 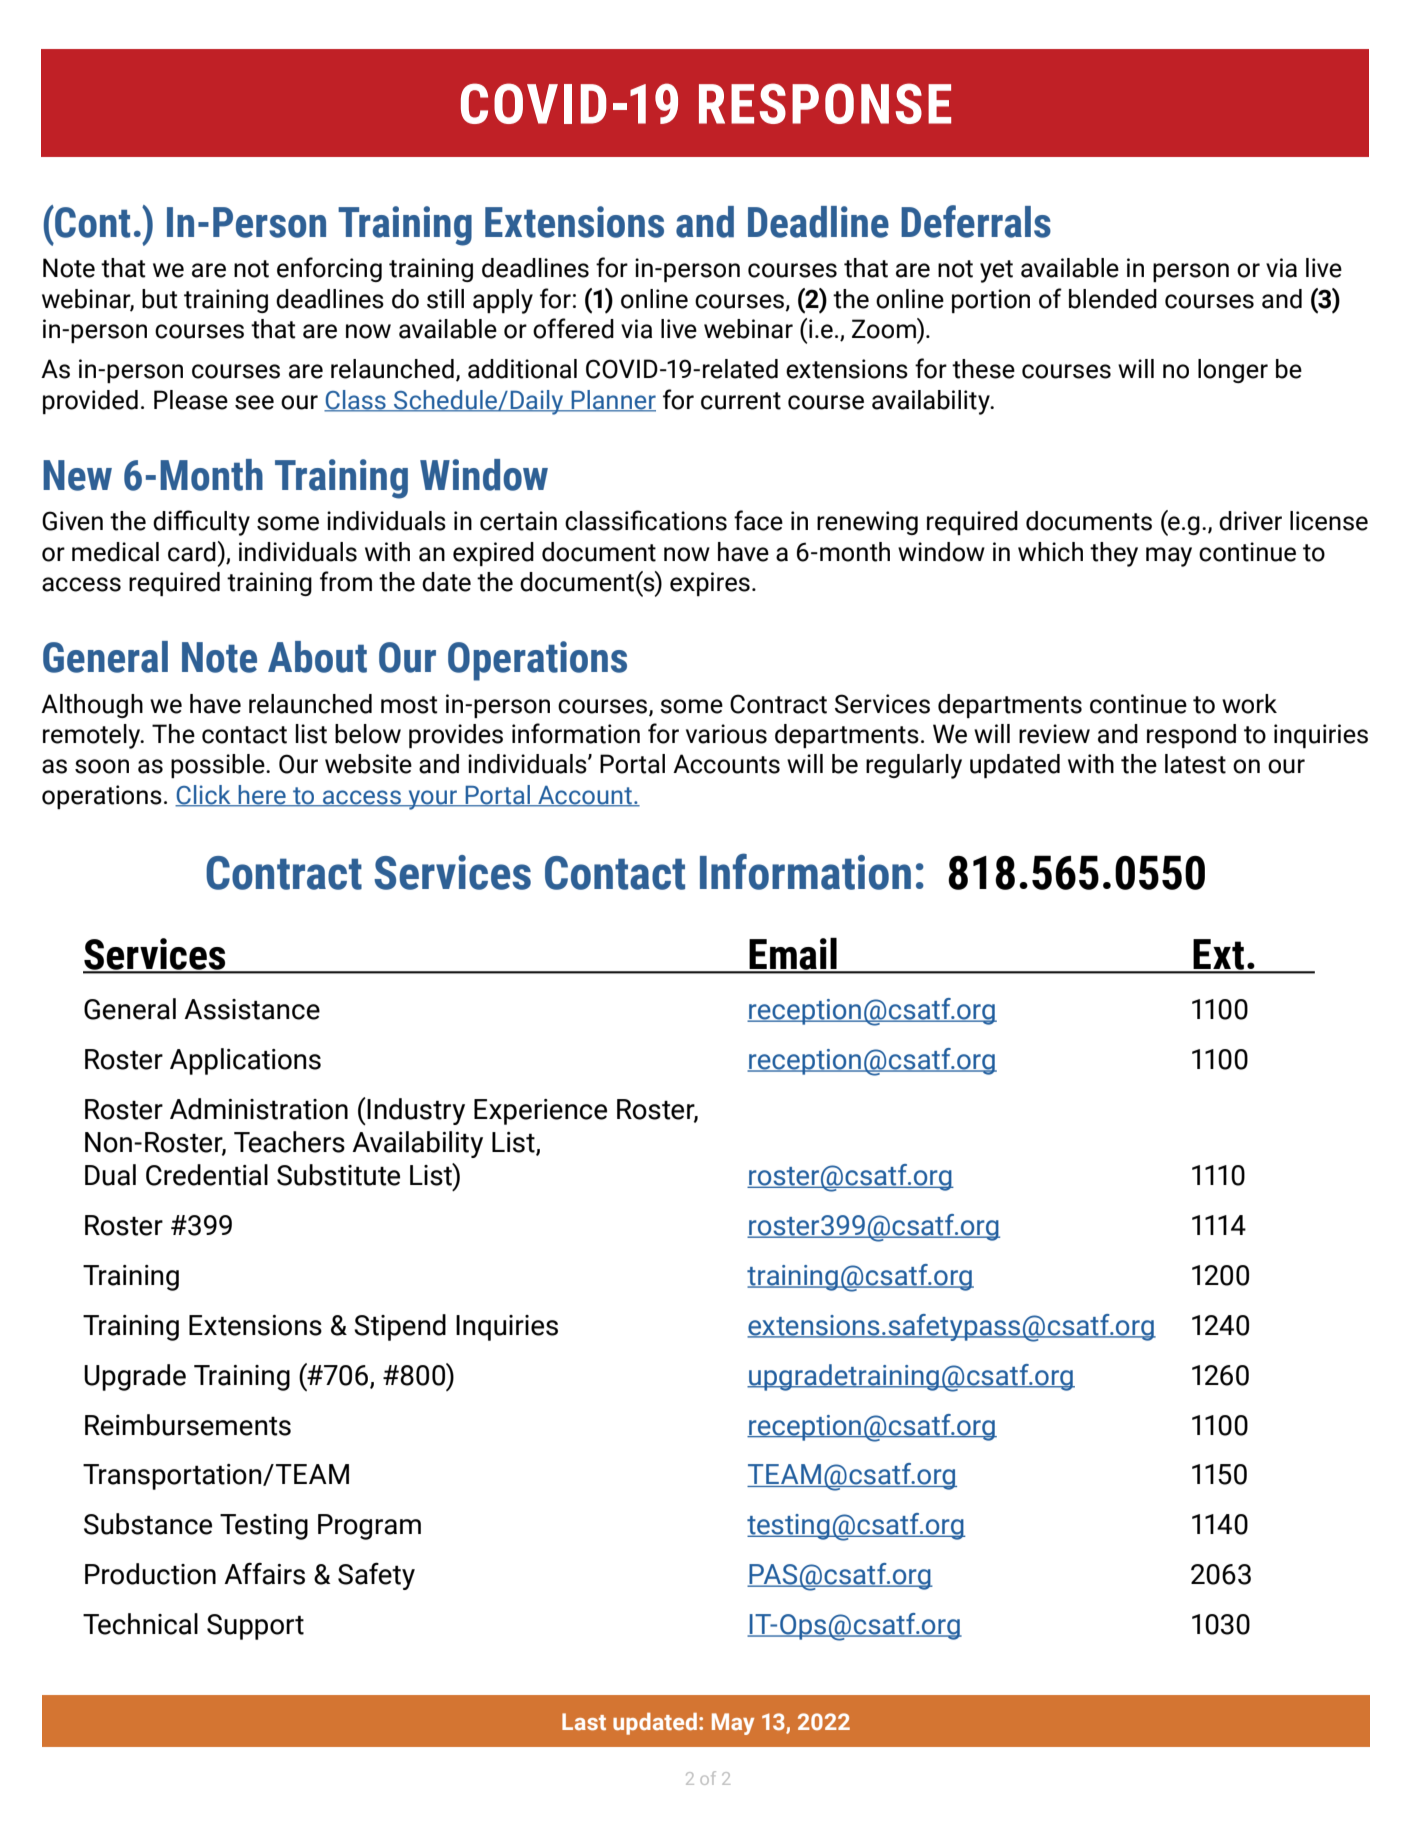 I want to click on difficulty, so click(x=201, y=523).
